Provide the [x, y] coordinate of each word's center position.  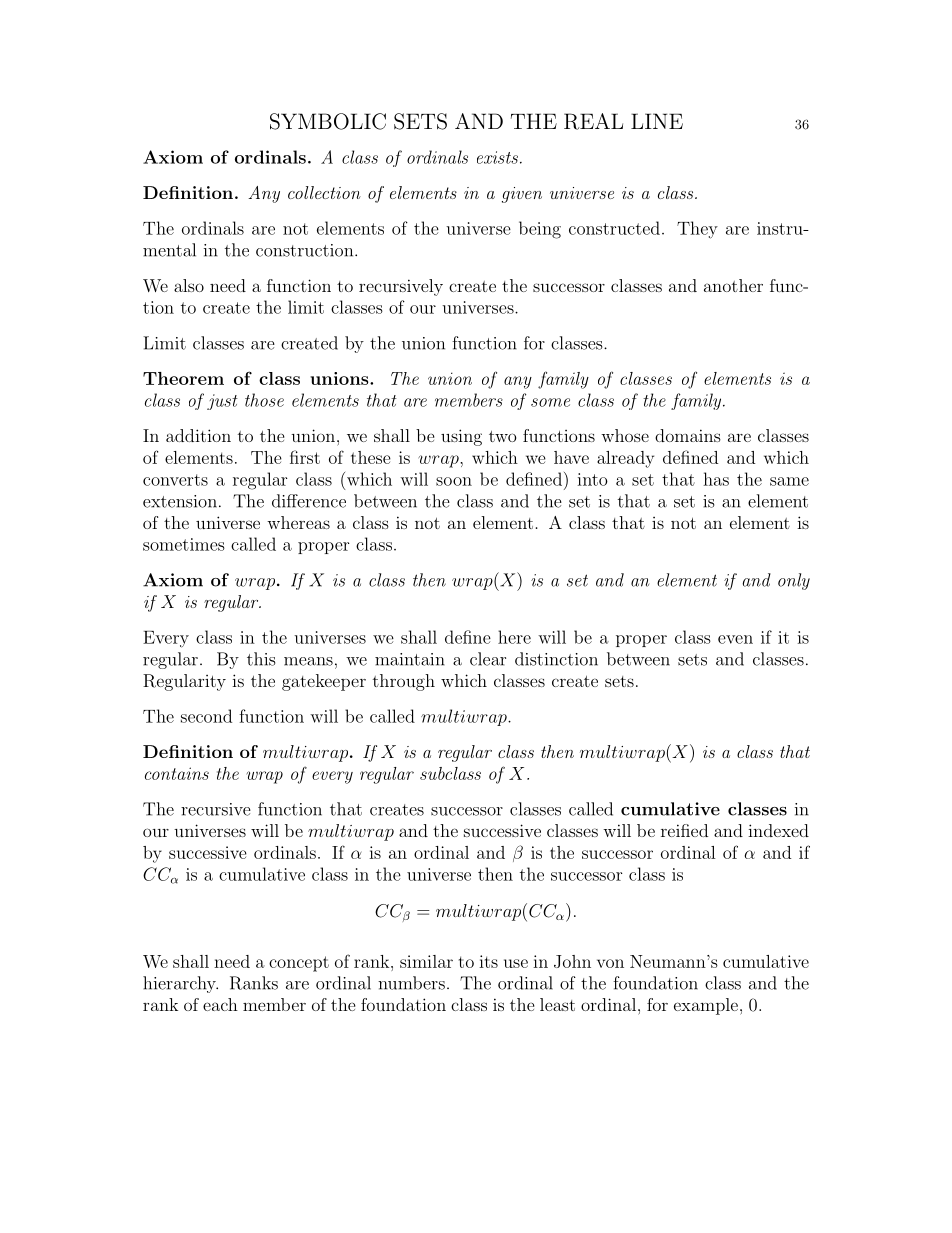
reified [684, 830]
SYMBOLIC [328, 121]
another [733, 285]
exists [497, 157]
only [794, 581]
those [264, 400]
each [220, 1004]
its [488, 961]
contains [177, 773]
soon [454, 481]
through [404, 682]
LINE [657, 121]
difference [309, 501]
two [502, 436]
